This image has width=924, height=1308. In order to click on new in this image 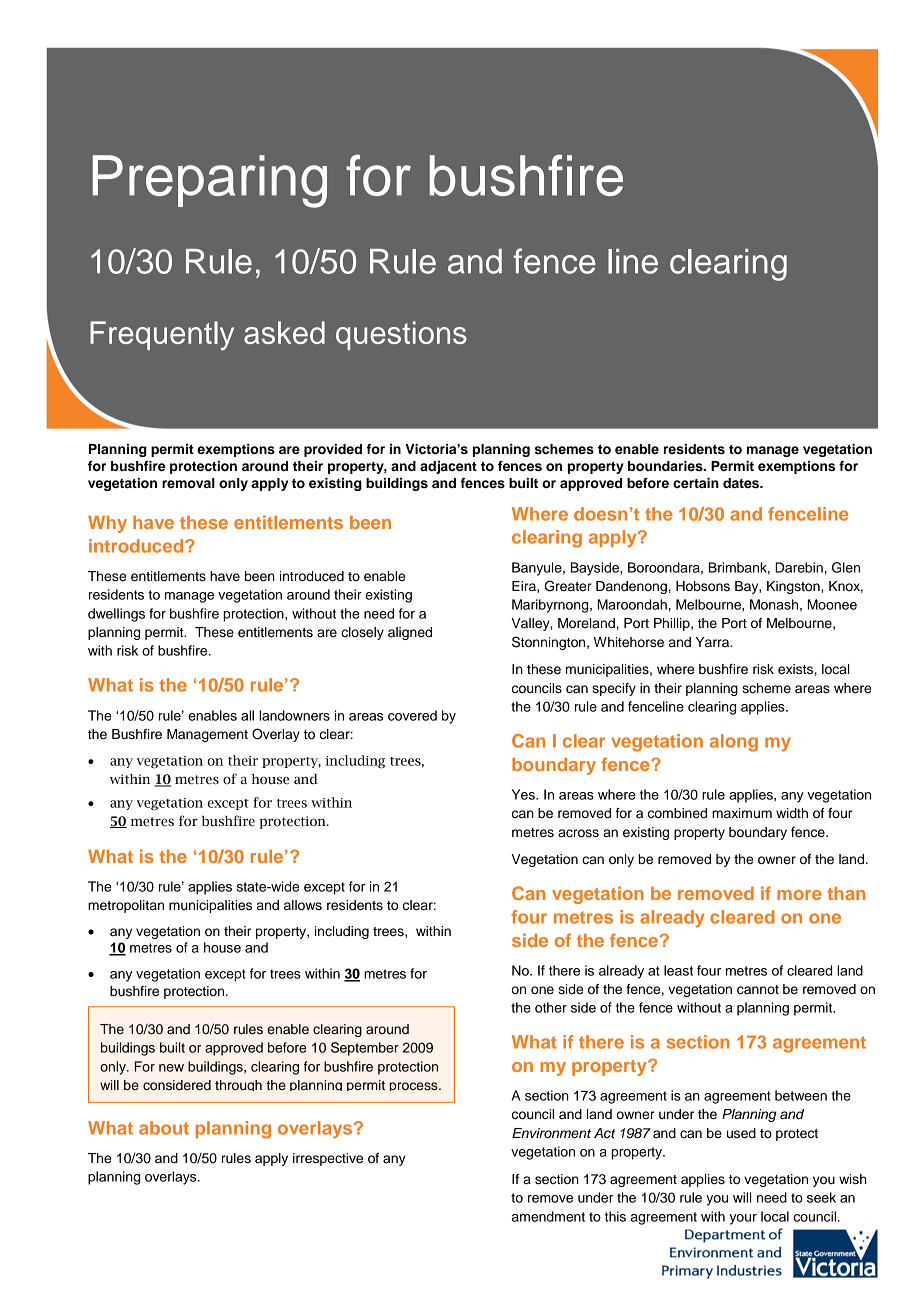, I will do `click(171, 1068)`.
